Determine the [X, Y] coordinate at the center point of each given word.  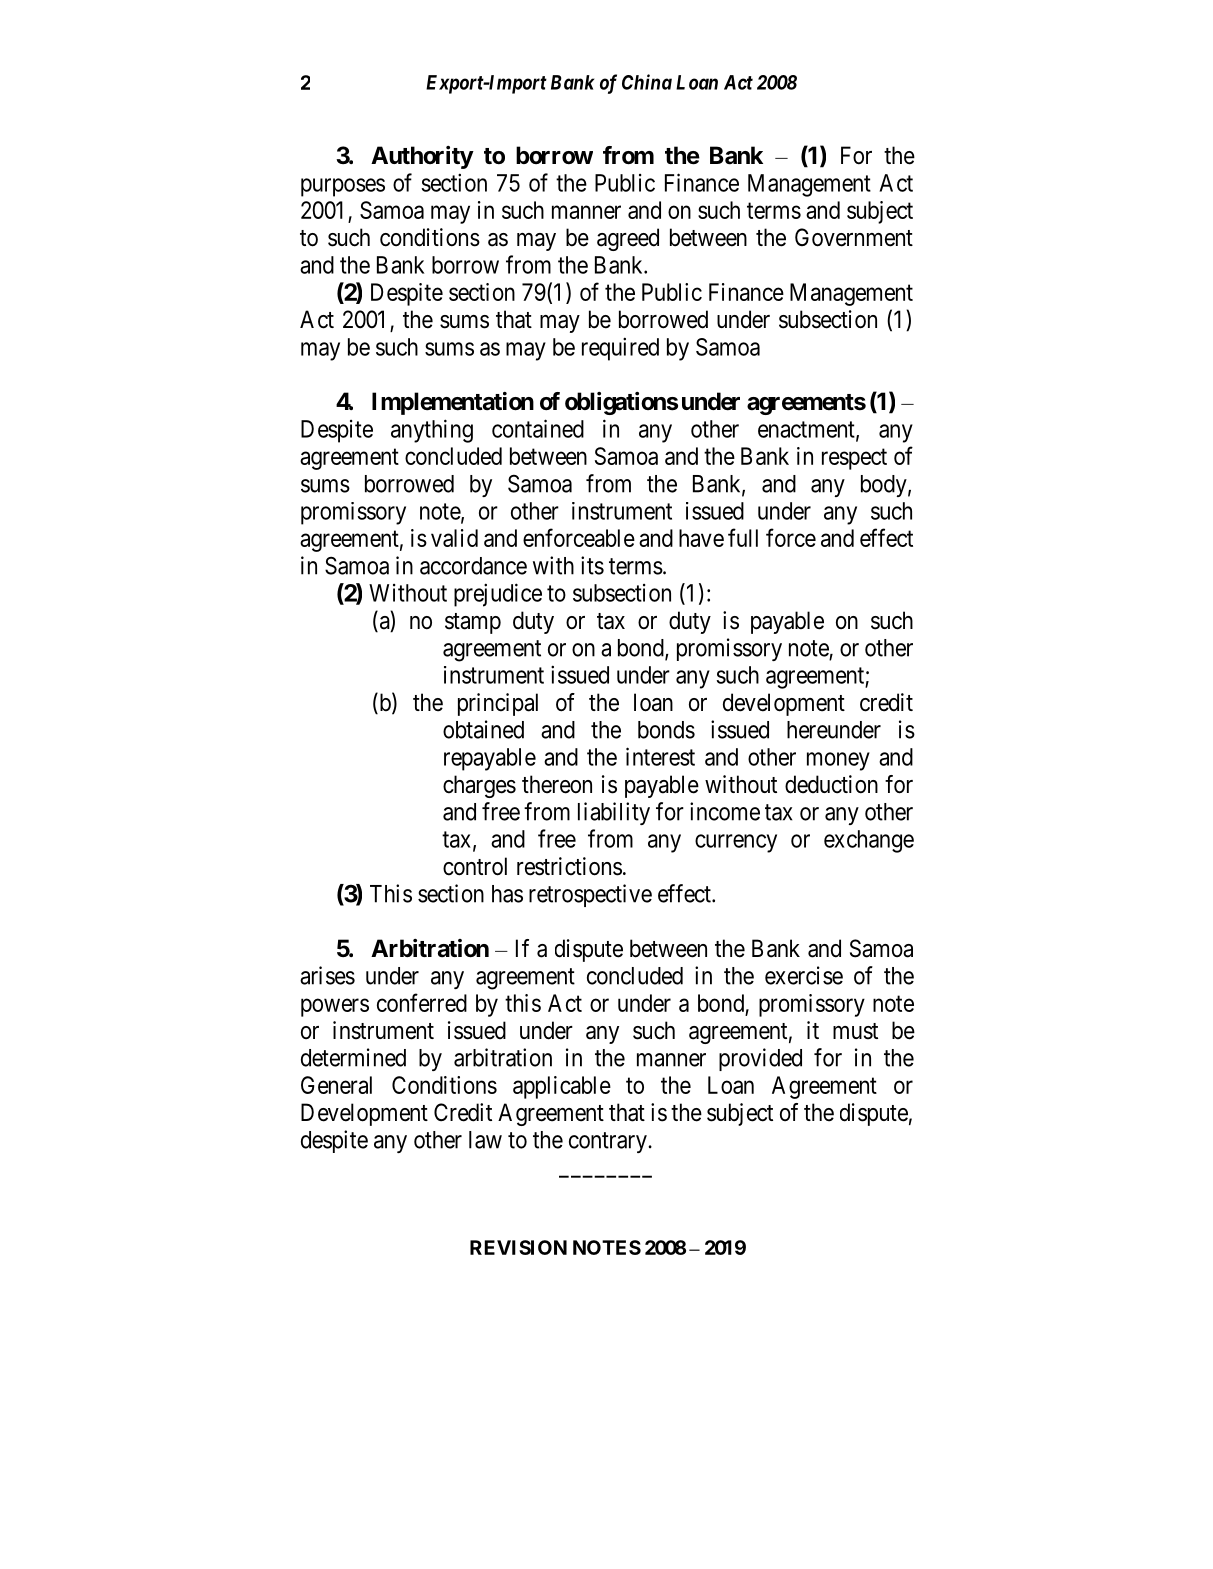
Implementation [453, 403]
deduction [831, 784]
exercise [804, 975]
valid [454, 538]
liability [614, 813]
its [592, 565]
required [620, 349]
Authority [422, 157]
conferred [422, 1002]
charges [479, 786]
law [485, 1140]
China [647, 82]
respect [854, 459]
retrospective [590, 895]
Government [854, 237]
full [743, 537]
